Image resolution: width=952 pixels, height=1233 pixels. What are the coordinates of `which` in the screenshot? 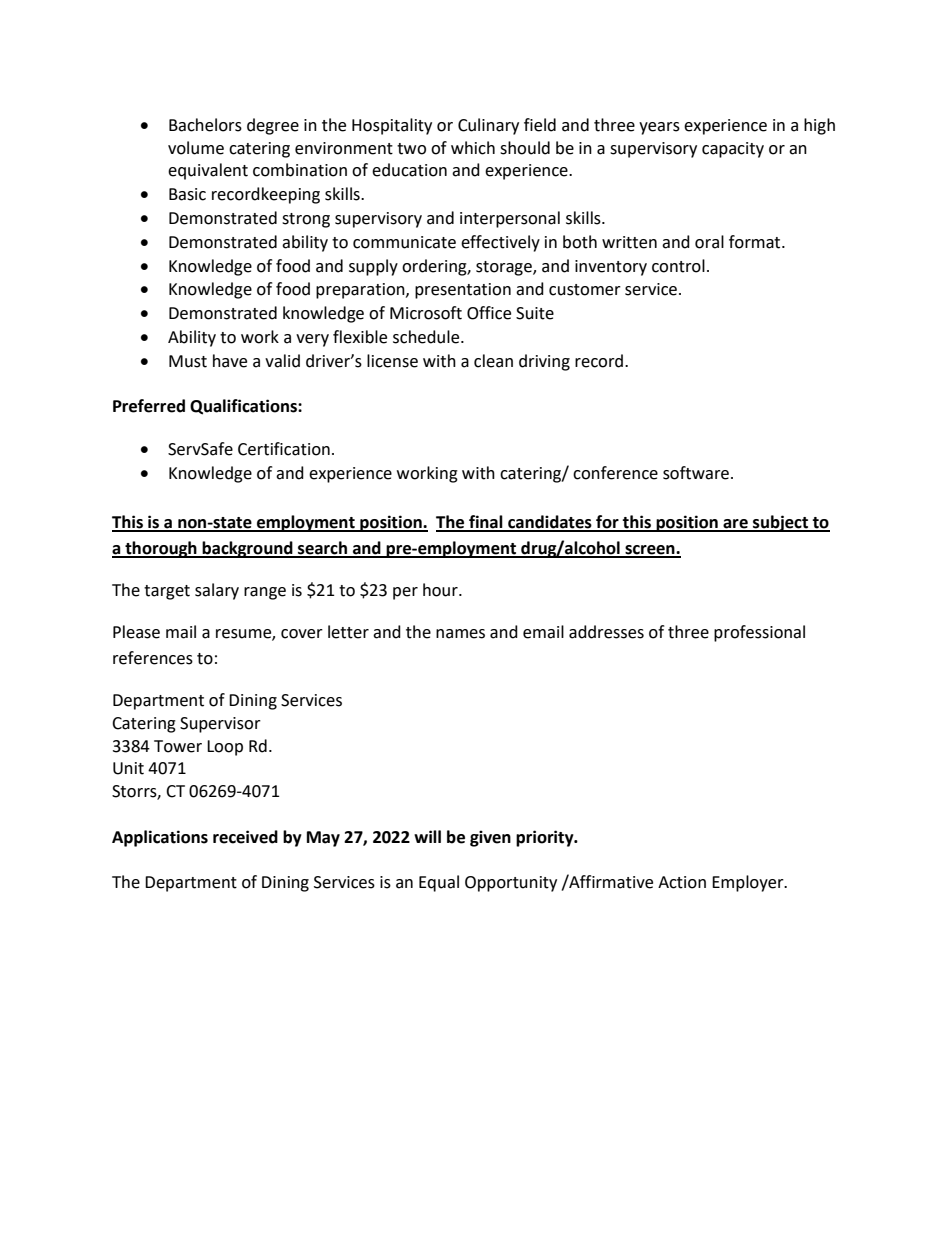 It's located at (473, 148).
